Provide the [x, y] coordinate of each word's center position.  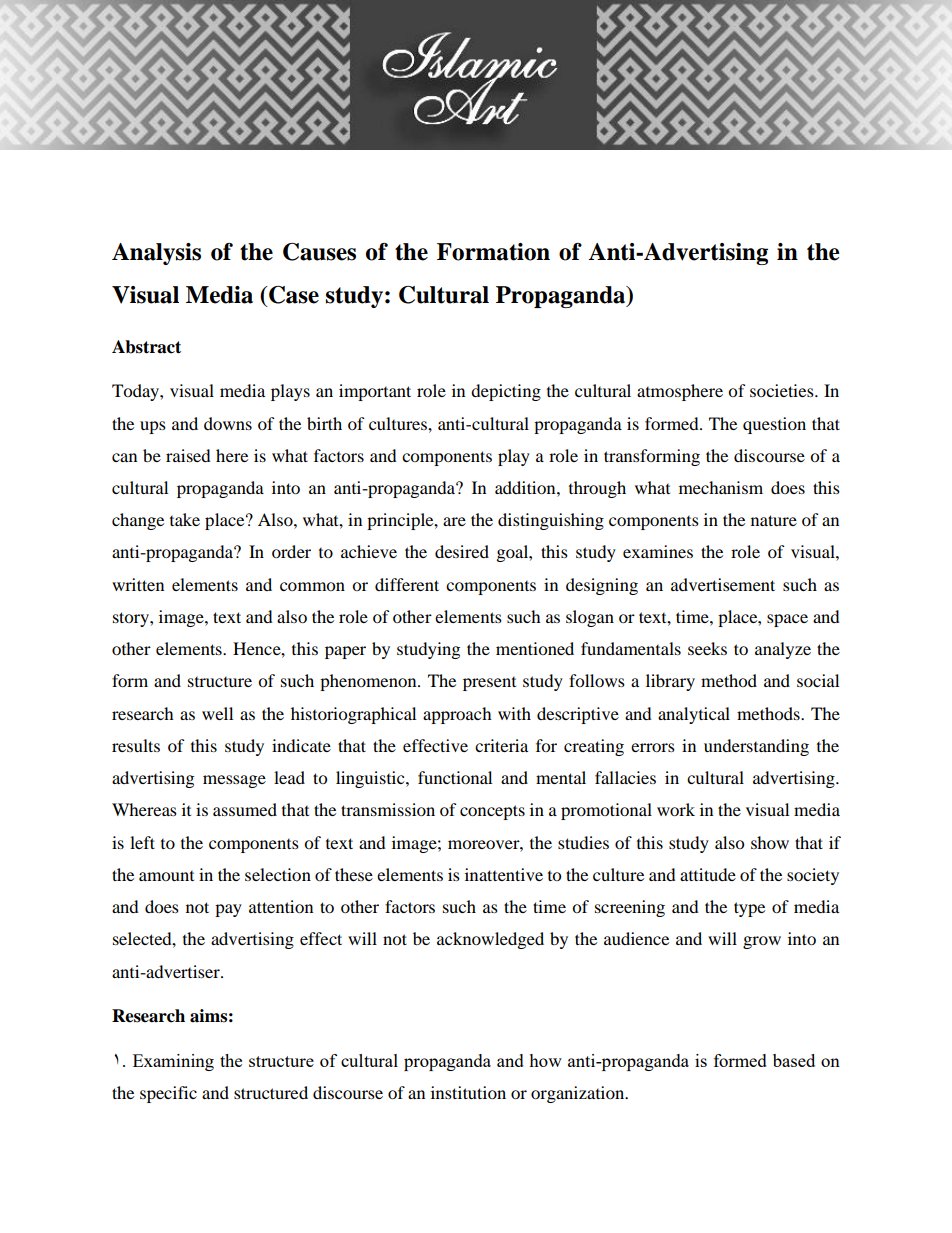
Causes [319, 252]
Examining [173, 1062]
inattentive [504, 874]
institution [468, 1092]
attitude [708, 874]
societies [783, 390]
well [217, 713]
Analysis [156, 254]
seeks [707, 648]
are [454, 521]
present [489, 684]
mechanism [721, 487]
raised [188, 455]
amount [166, 876]
